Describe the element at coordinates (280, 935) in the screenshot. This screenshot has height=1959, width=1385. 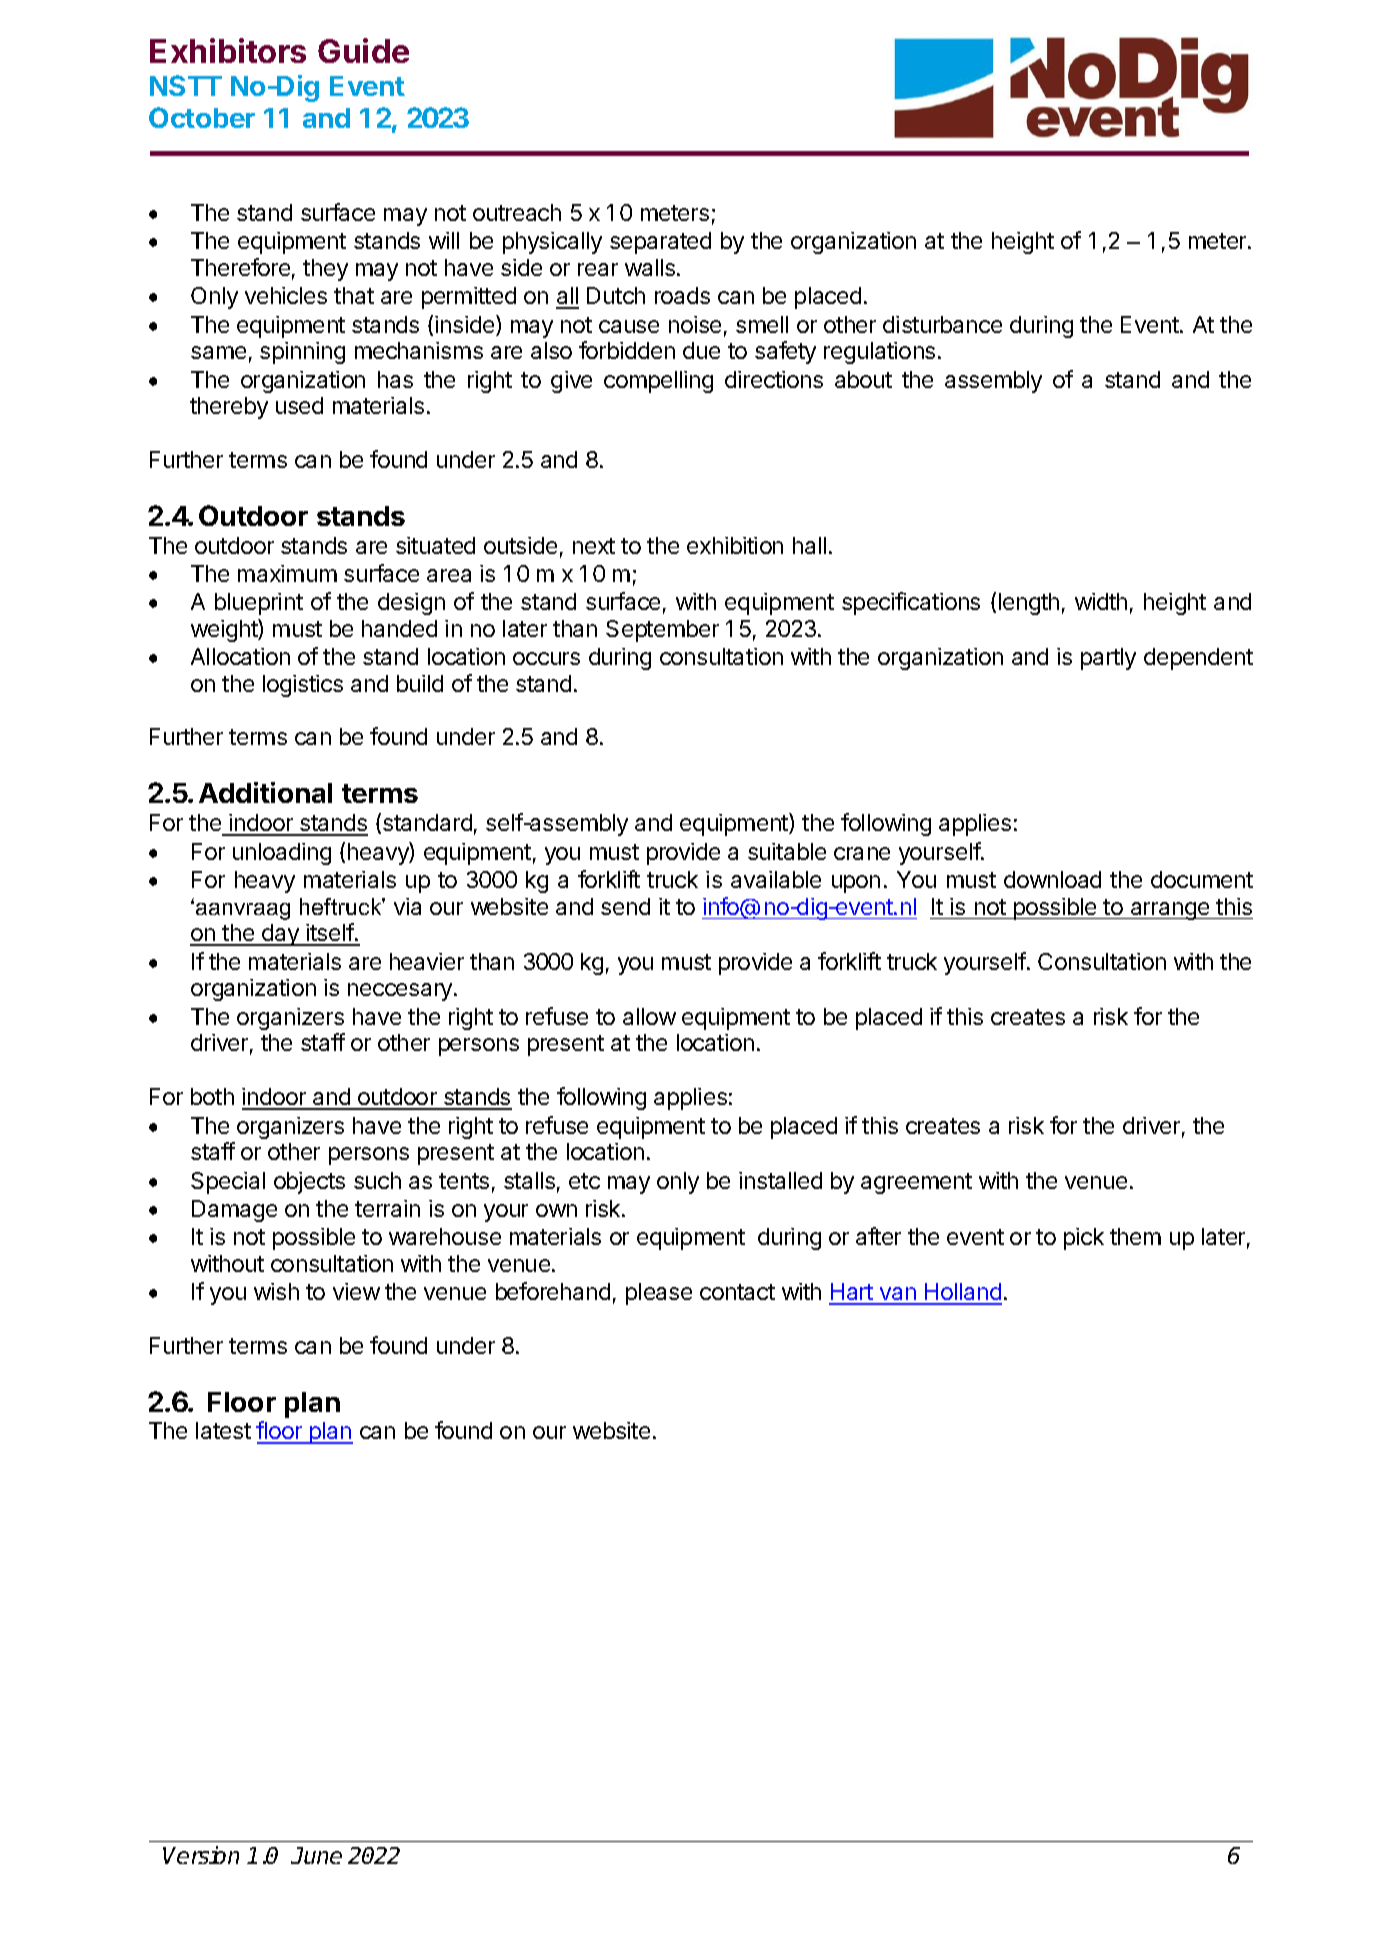
I see `day` at that location.
